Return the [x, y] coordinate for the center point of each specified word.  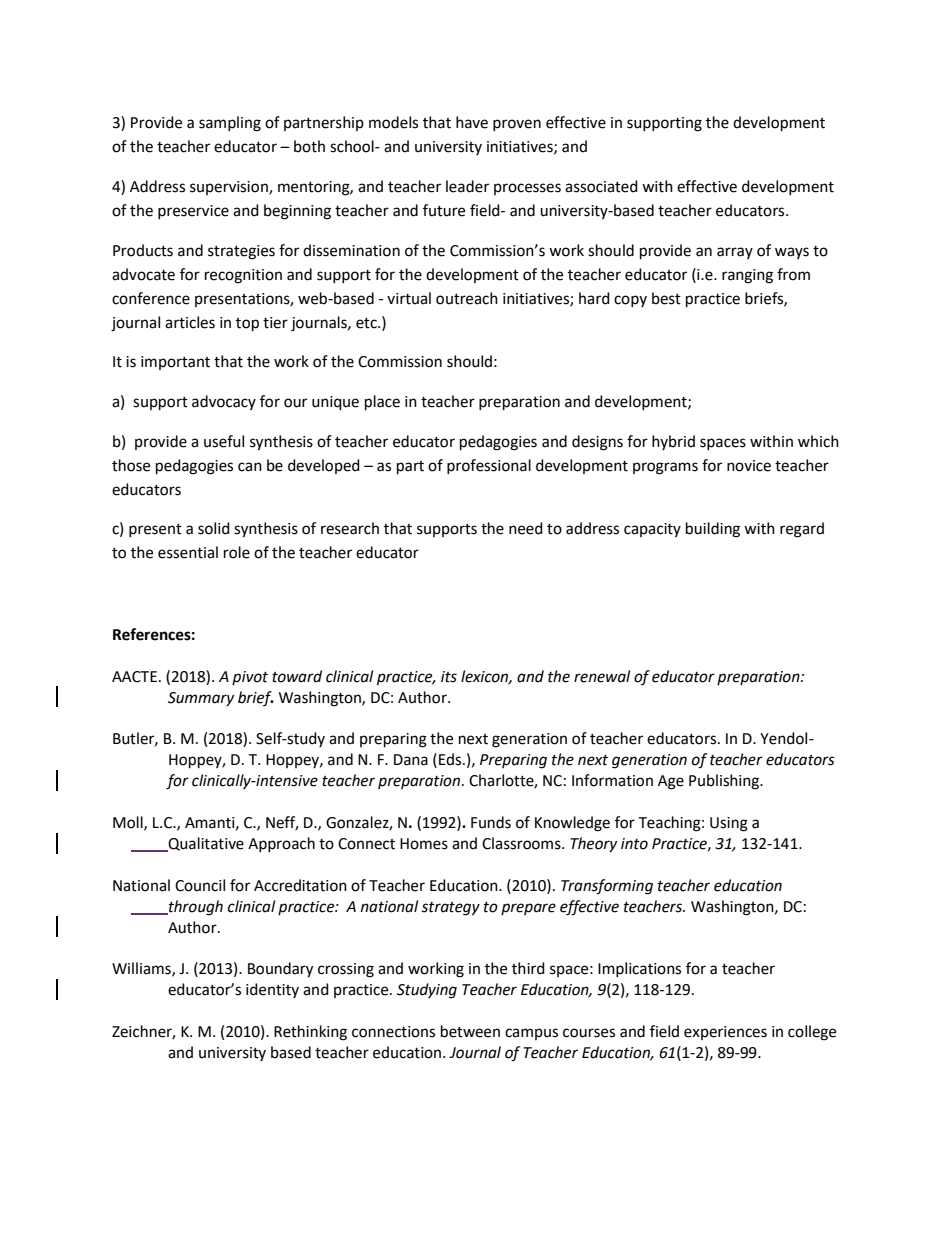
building [713, 530]
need [526, 528]
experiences [725, 1033]
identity [272, 990]
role [237, 552]
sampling [230, 124]
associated [601, 186]
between [470, 1031]
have [472, 122]
